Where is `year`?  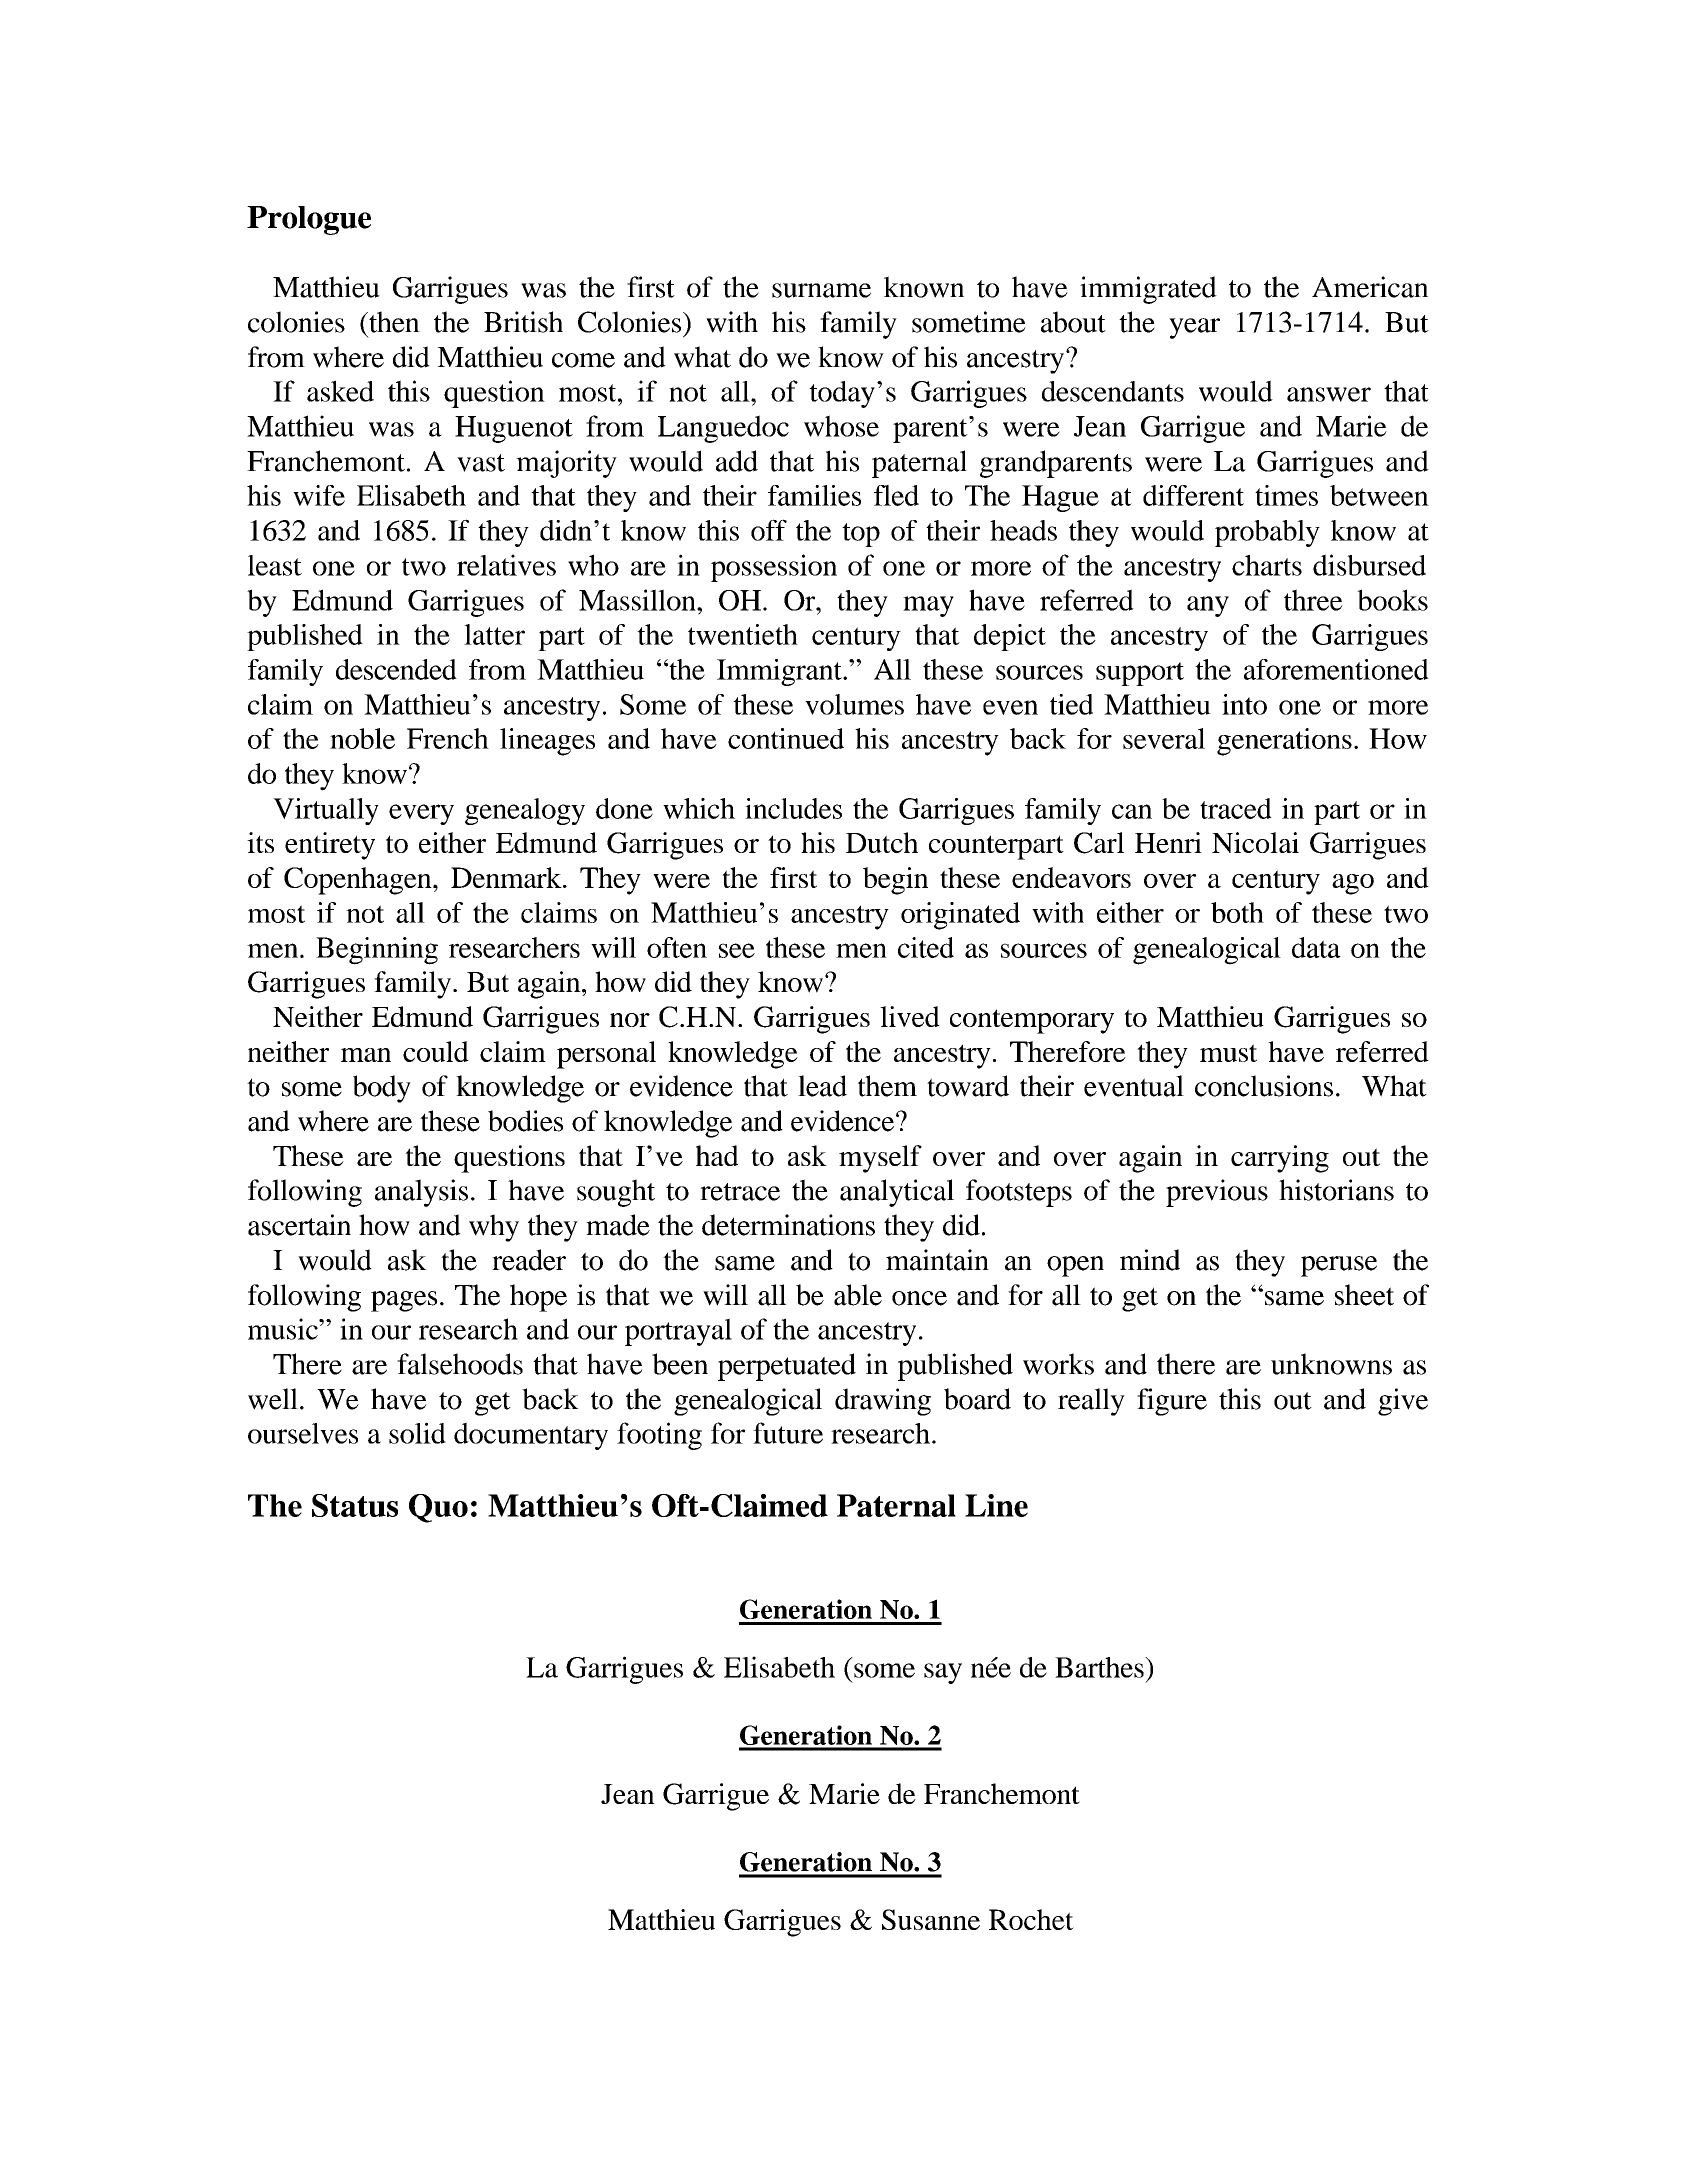 year is located at coordinates (1194, 328).
